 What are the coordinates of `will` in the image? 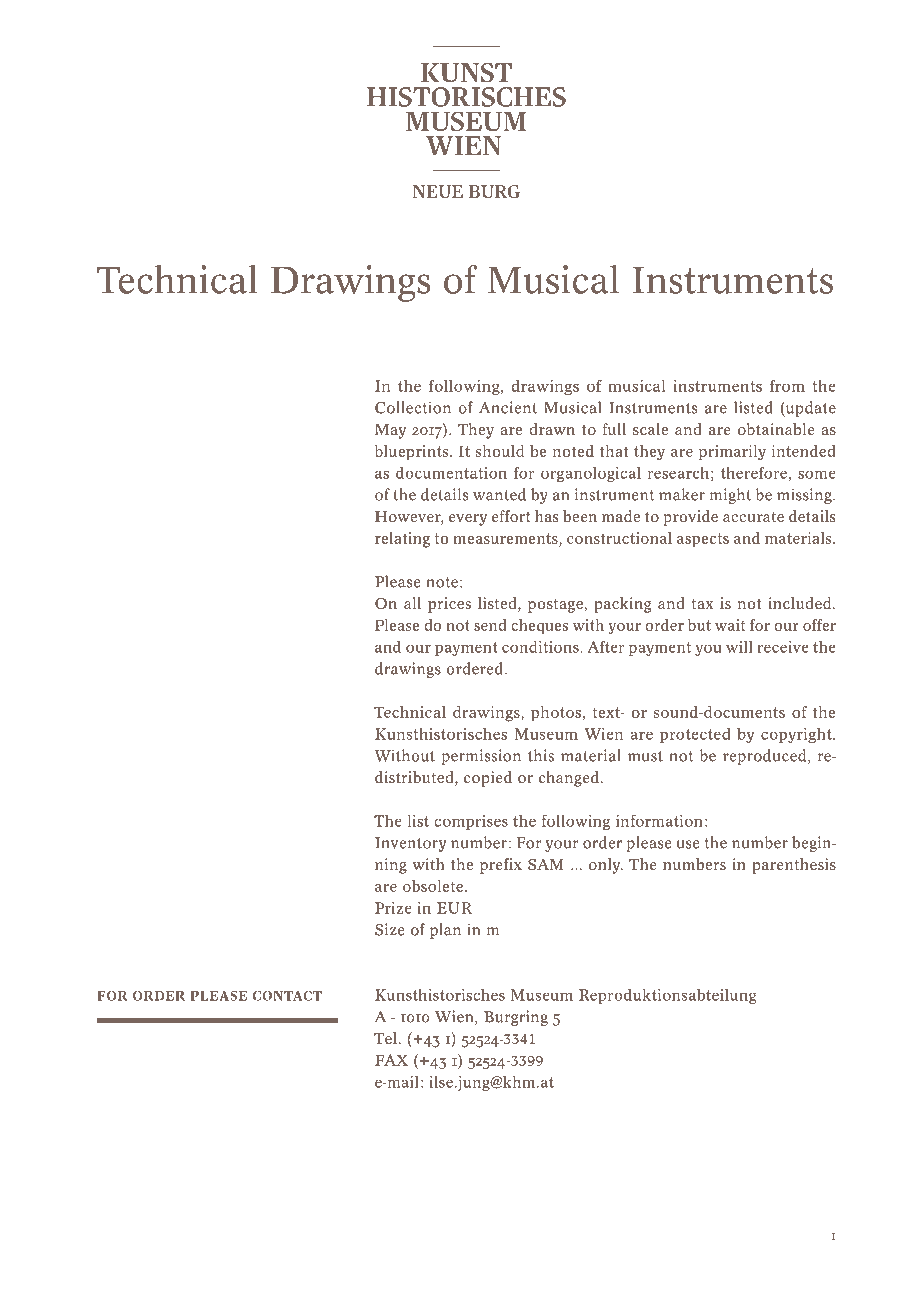 It's located at (739, 647).
